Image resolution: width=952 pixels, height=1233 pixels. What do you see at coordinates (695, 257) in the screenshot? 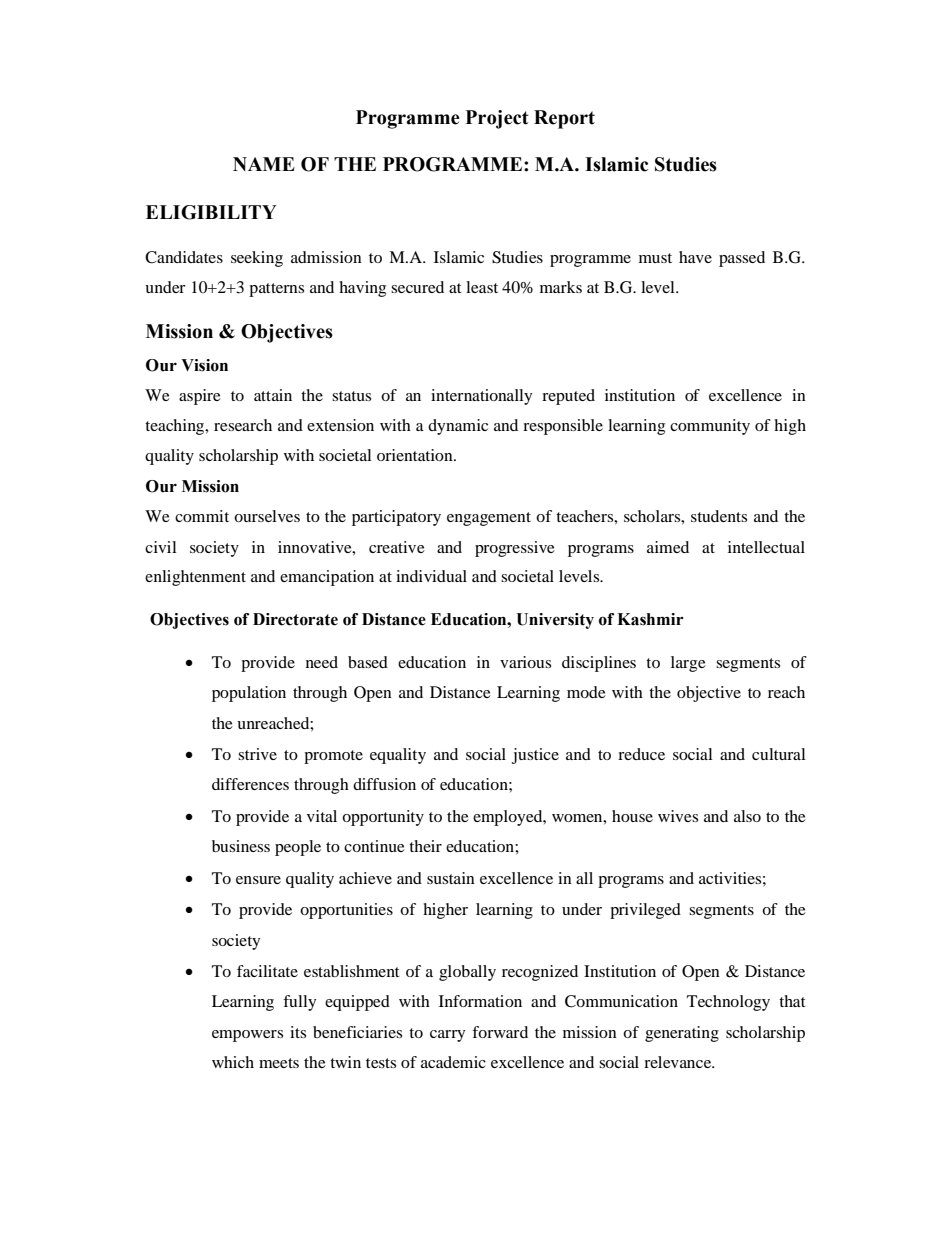
I see `have` at bounding box center [695, 257].
